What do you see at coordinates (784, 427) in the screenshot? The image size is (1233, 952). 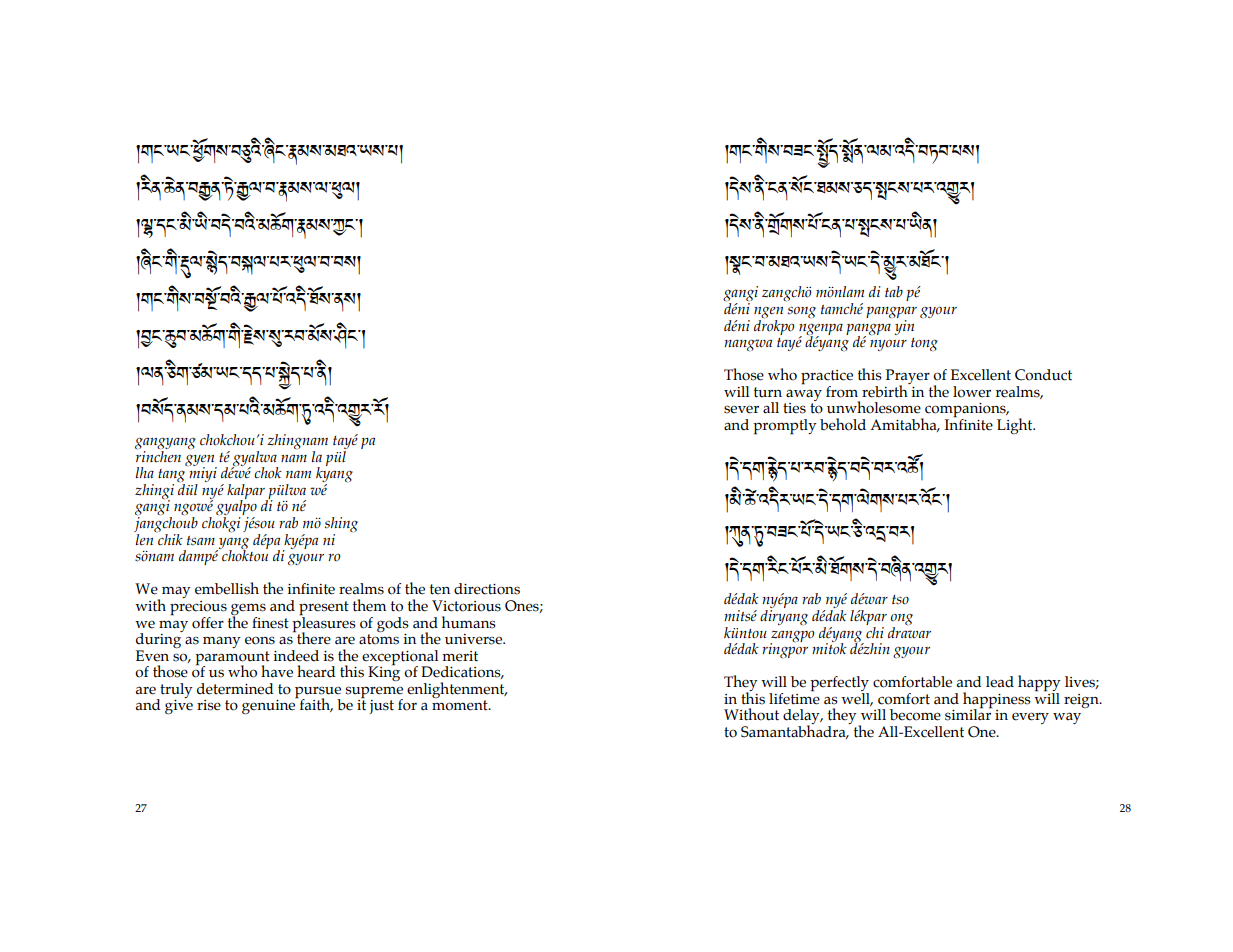 I see `promptly` at bounding box center [784, 427].
